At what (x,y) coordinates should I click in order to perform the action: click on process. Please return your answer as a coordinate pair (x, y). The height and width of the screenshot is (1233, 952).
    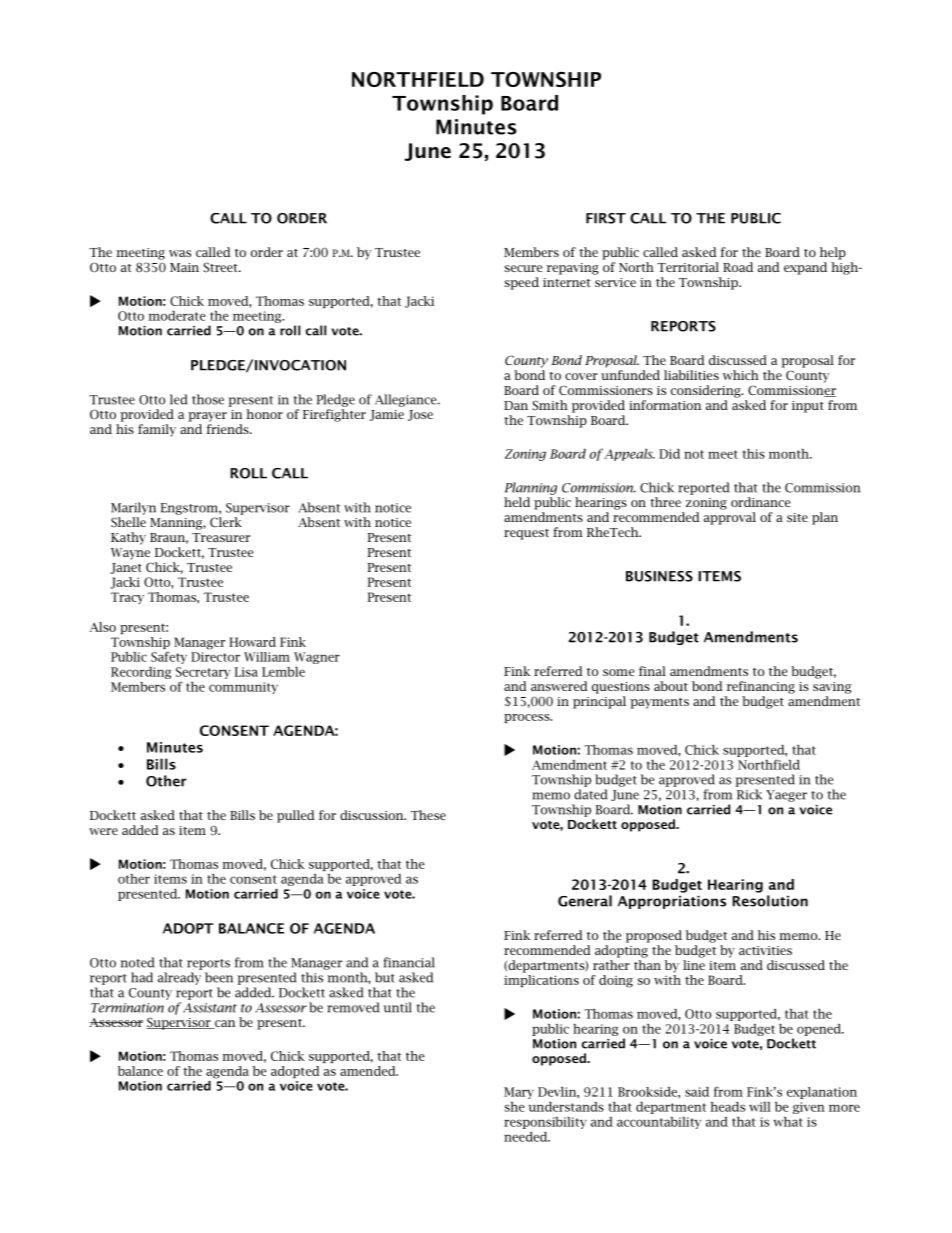
    Looking at the image, I should click on (528, 718).
